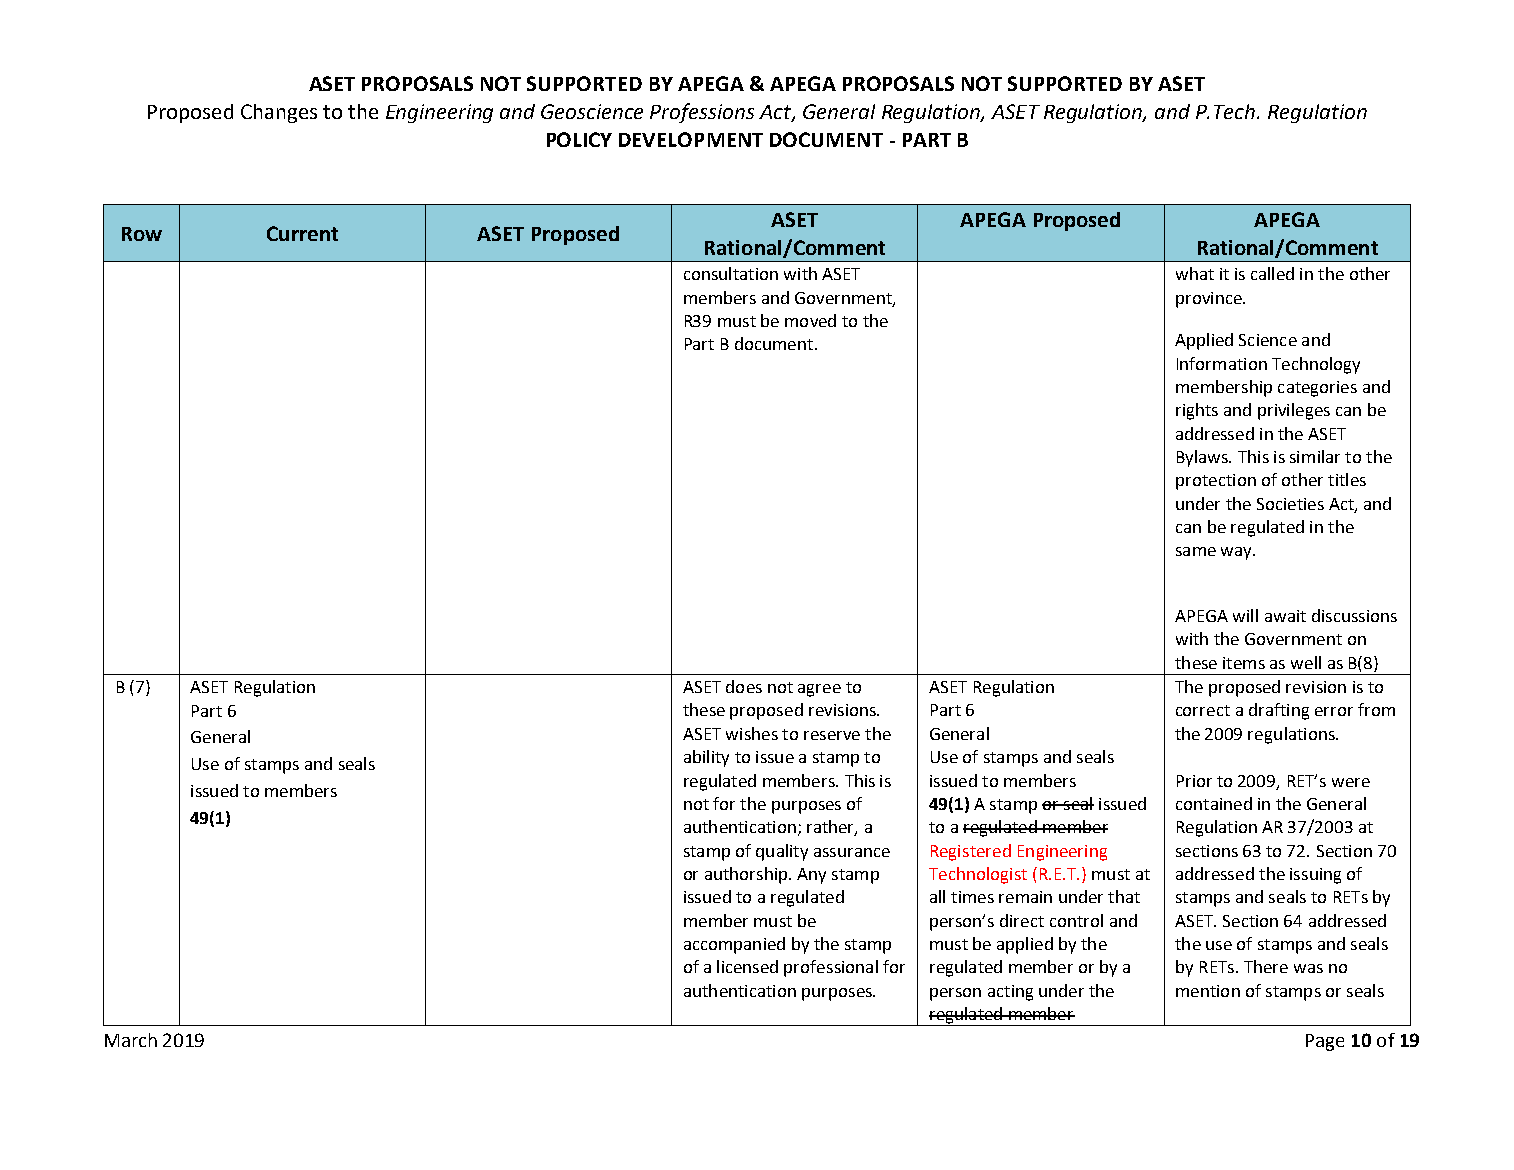 Image resolution: width=1514 pixels, height=1170 pixels. I want to click on correct, so click(1203, 710).
